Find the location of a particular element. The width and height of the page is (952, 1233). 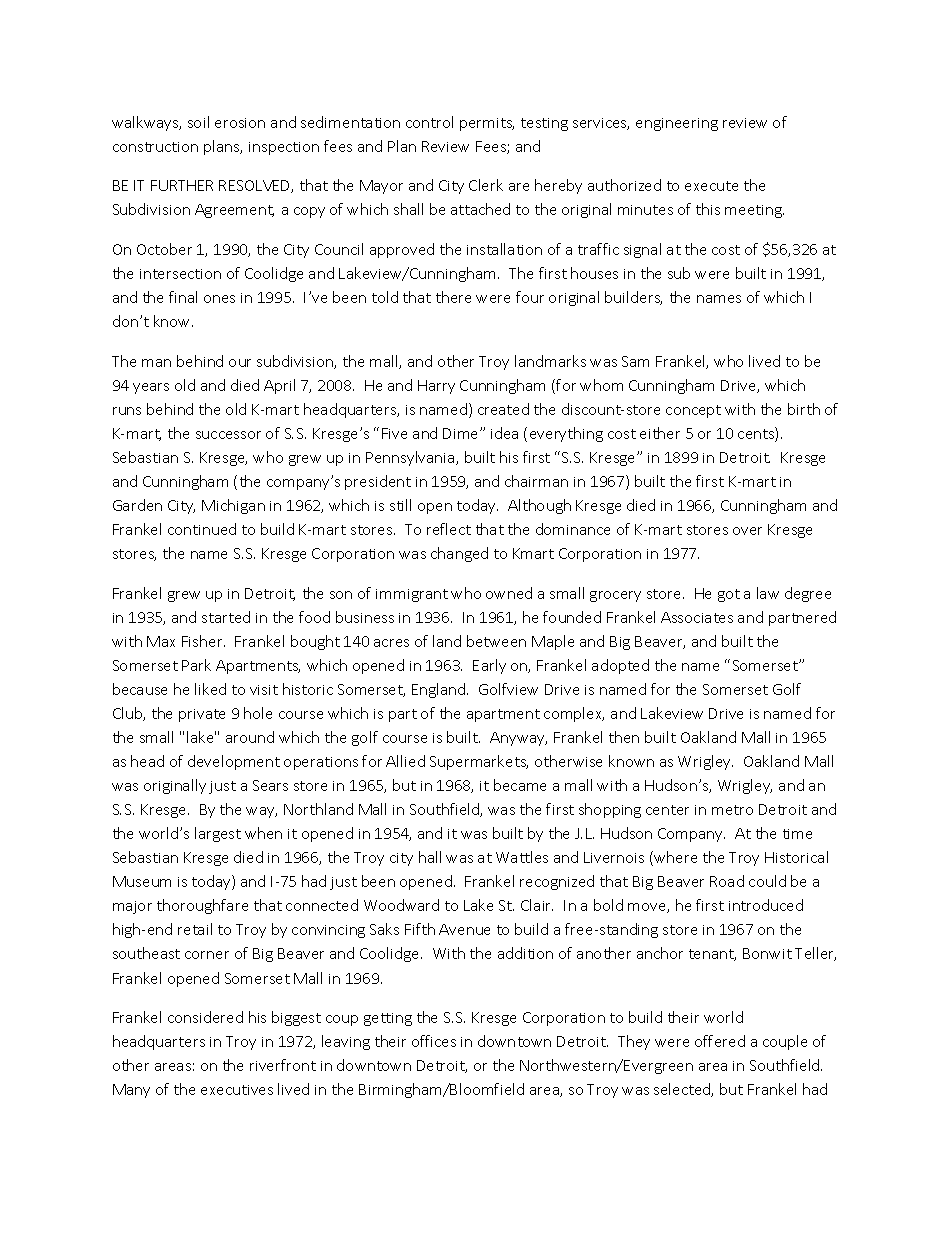

permits is located at coordinates (487, 124).
